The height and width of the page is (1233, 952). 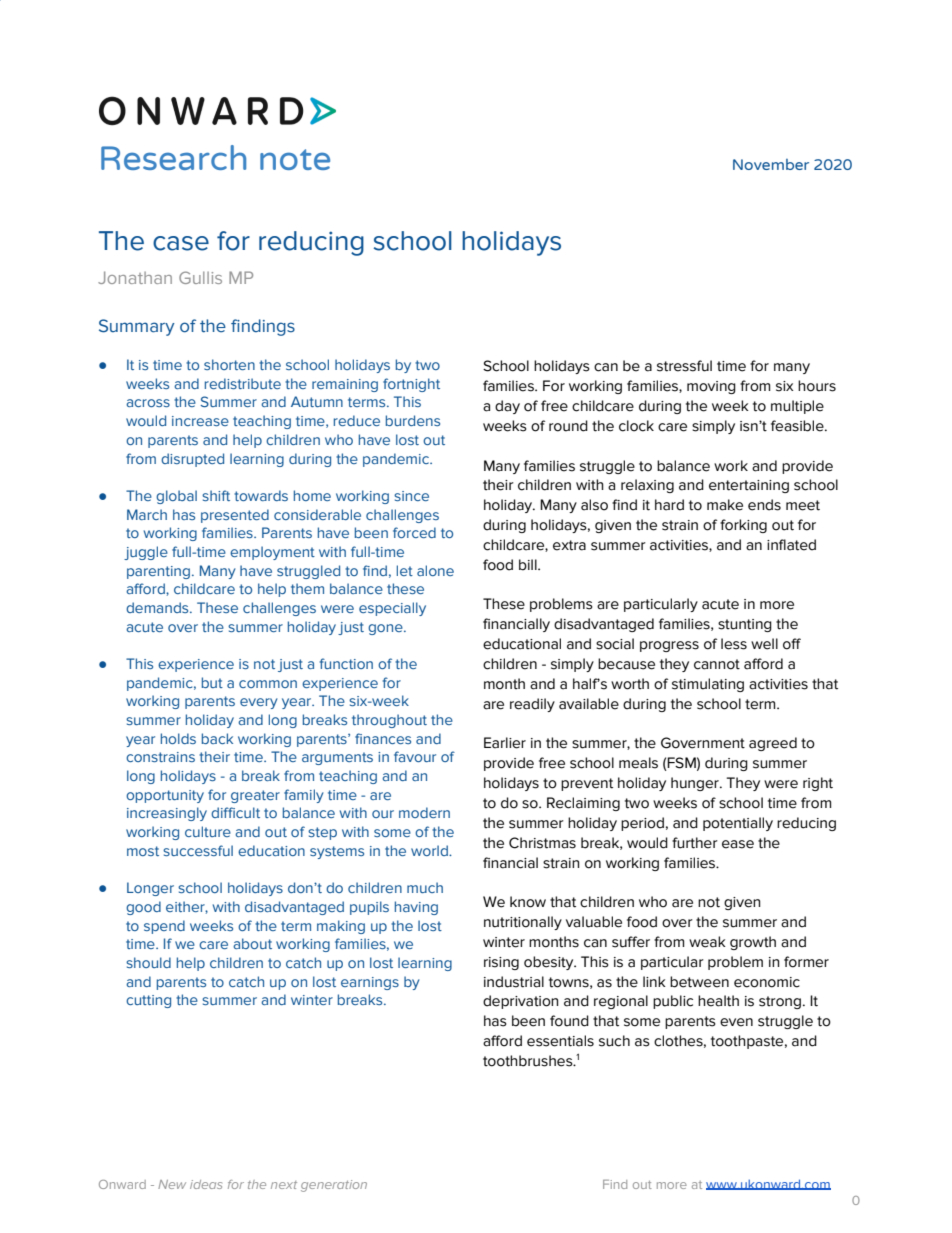 I want to click on make, so click(x=725, y=505).
